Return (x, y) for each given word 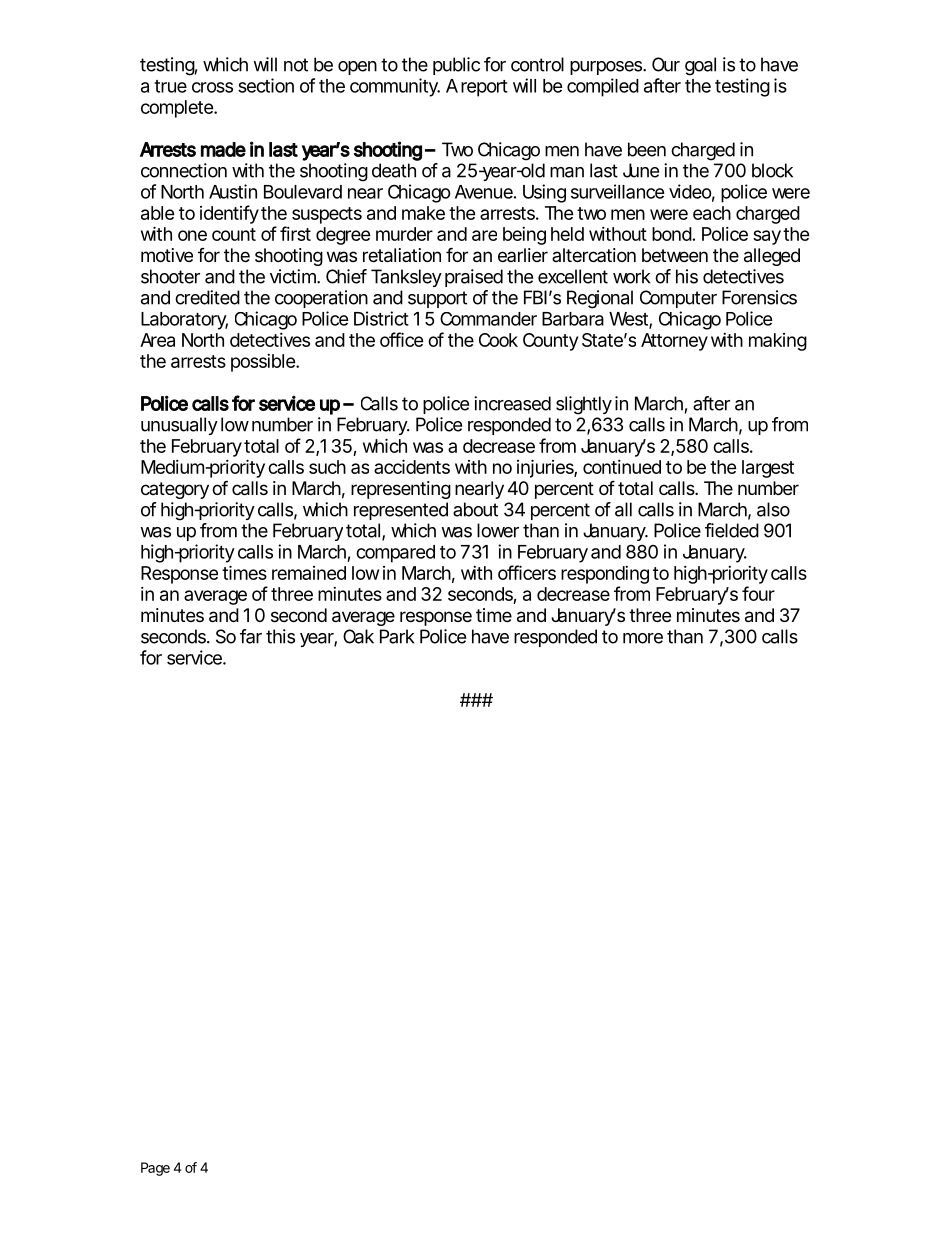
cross (212, 87)
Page (155, 1169)
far (251, 636)
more (643, 638)
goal (700, 66)
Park (397, 636)
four (758, 593)
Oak (358, 636)
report (484, 88)
